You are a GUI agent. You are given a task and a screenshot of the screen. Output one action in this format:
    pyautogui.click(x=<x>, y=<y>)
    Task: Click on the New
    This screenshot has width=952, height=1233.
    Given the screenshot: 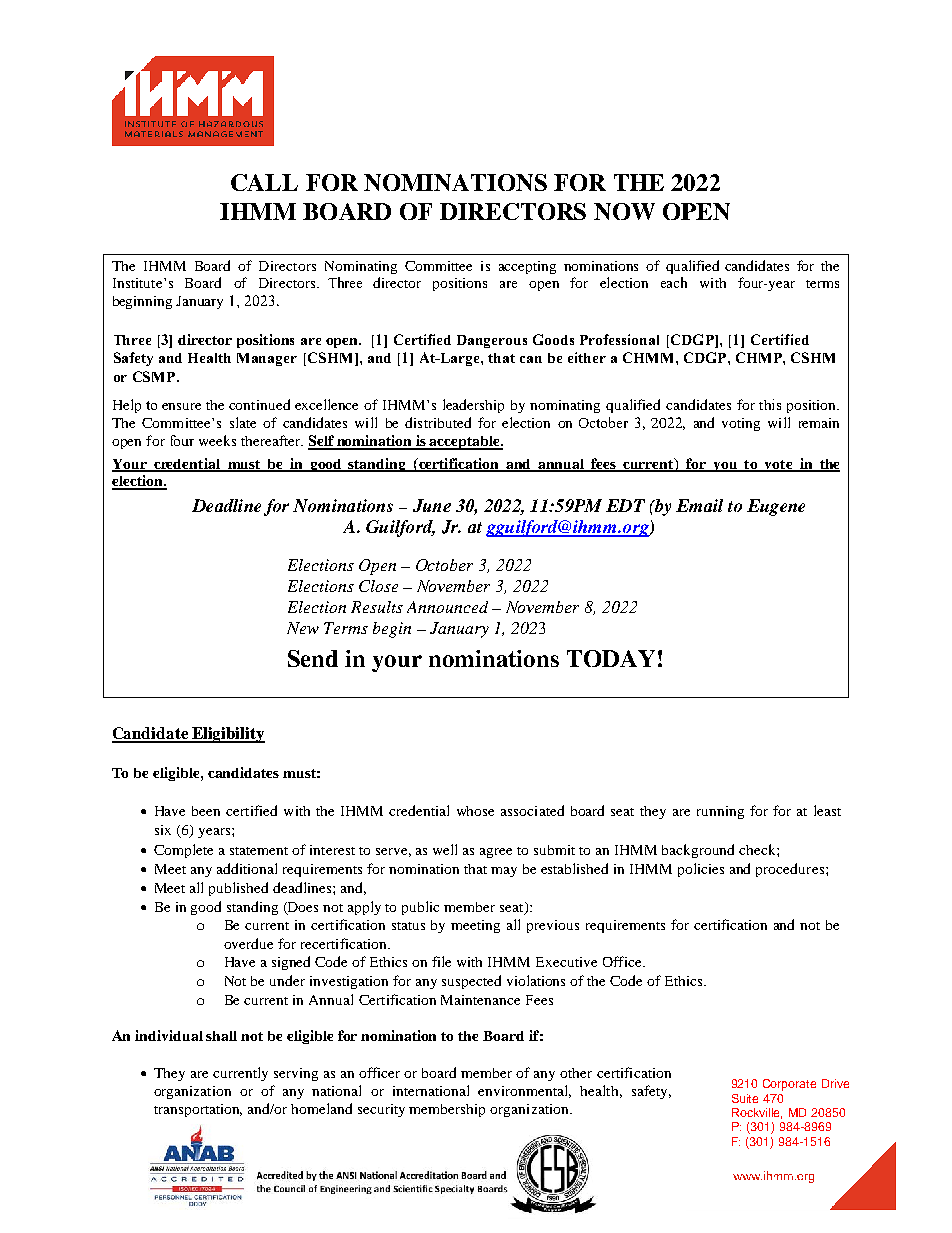 What is the action you would take?
    pyautogui.click(x=303, y=628)
